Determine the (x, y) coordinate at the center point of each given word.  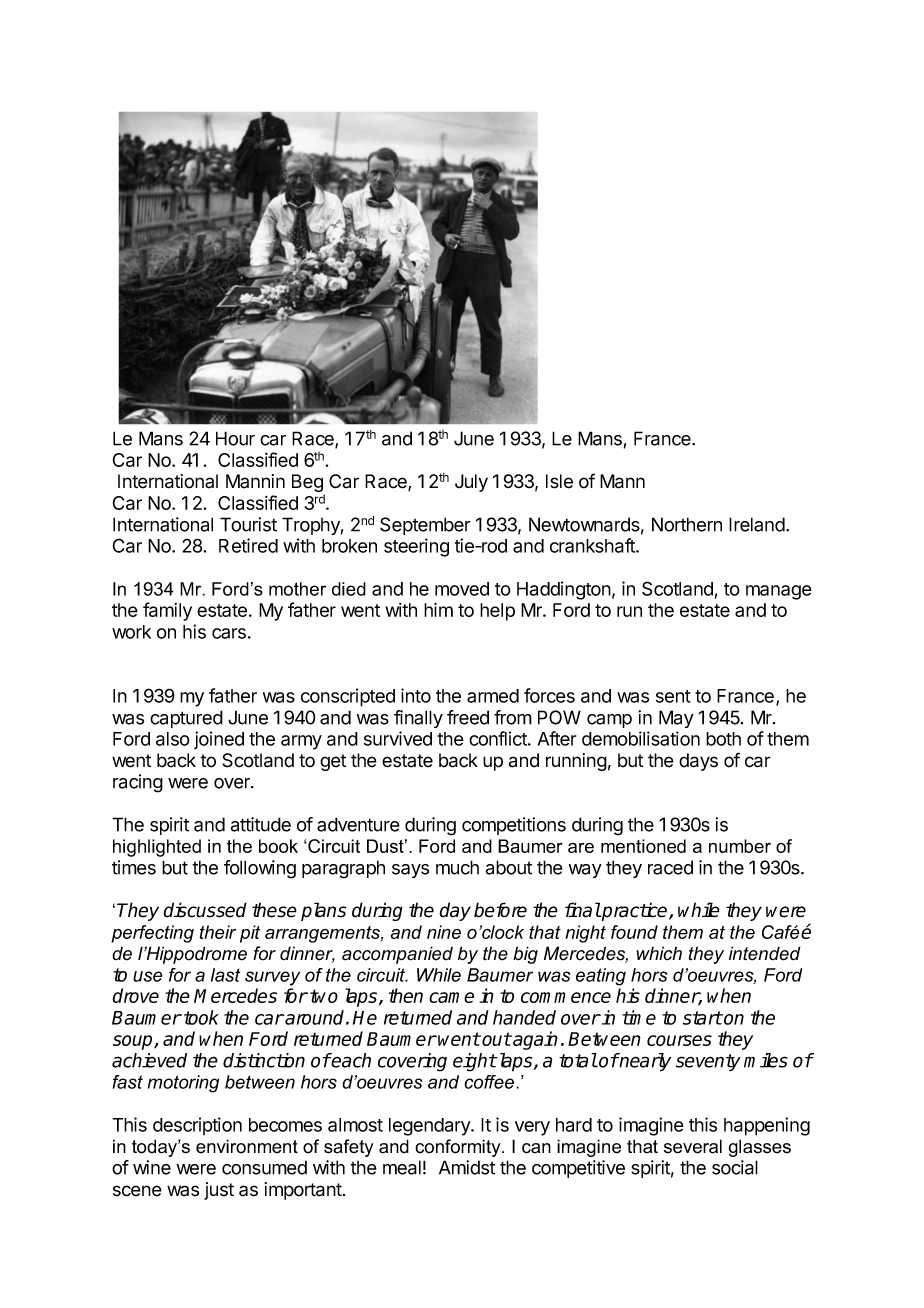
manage (779, 592)
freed (468, 717)
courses (679, 1040)
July (471, 483)
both (723, 739)
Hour (235, 438)
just (219, 1191)
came (451, 997)
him (438, 609)
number (740, 846)
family (167, 611)
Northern (687, 524)
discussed (205, 910)
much (457, 867)
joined (219, 740)
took (201, 1017)
